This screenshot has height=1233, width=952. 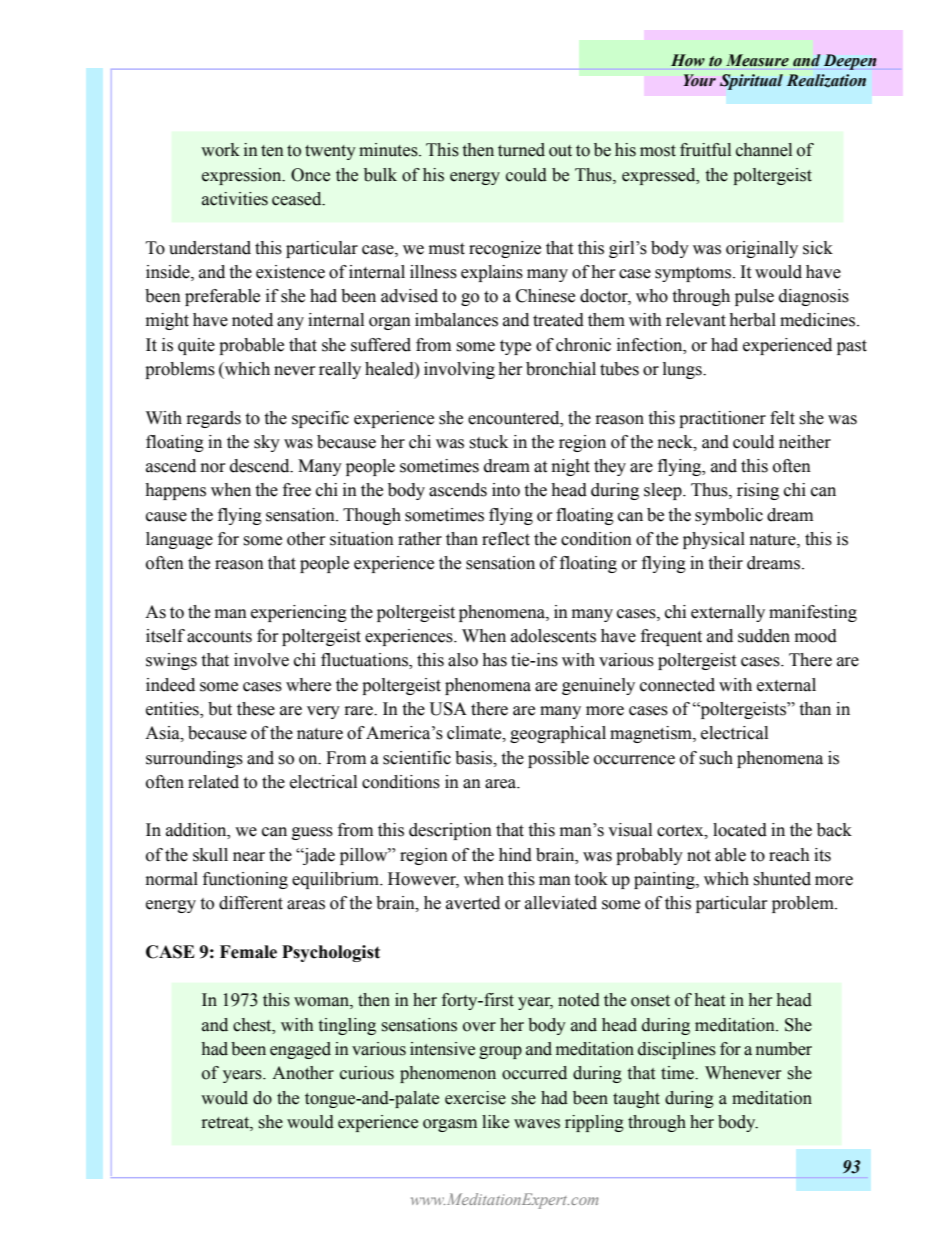 I want to click on Spiritual, so click(x=751, y=82).
